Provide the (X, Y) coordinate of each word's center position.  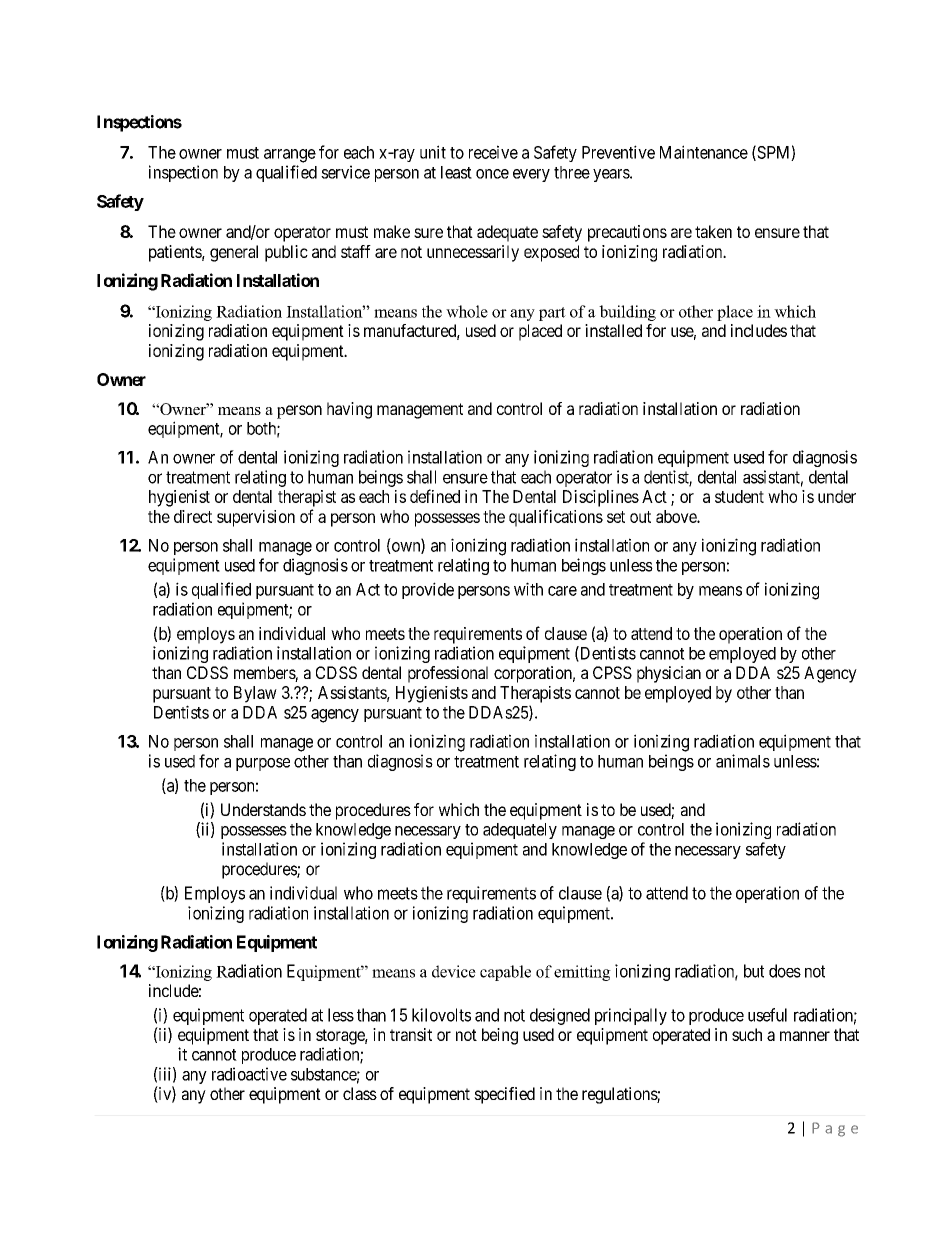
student (739, 496)
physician (669, 674)
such (747, 1034)
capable (505, 973)
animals (743, 761)
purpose (263, 764)
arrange (290, 156)
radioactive (249, 1074)
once (492, 174)
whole (467, 311)
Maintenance (704, 152)
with (528, 589)
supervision (256, 518)
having (349, 410)
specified (504, 1095)
